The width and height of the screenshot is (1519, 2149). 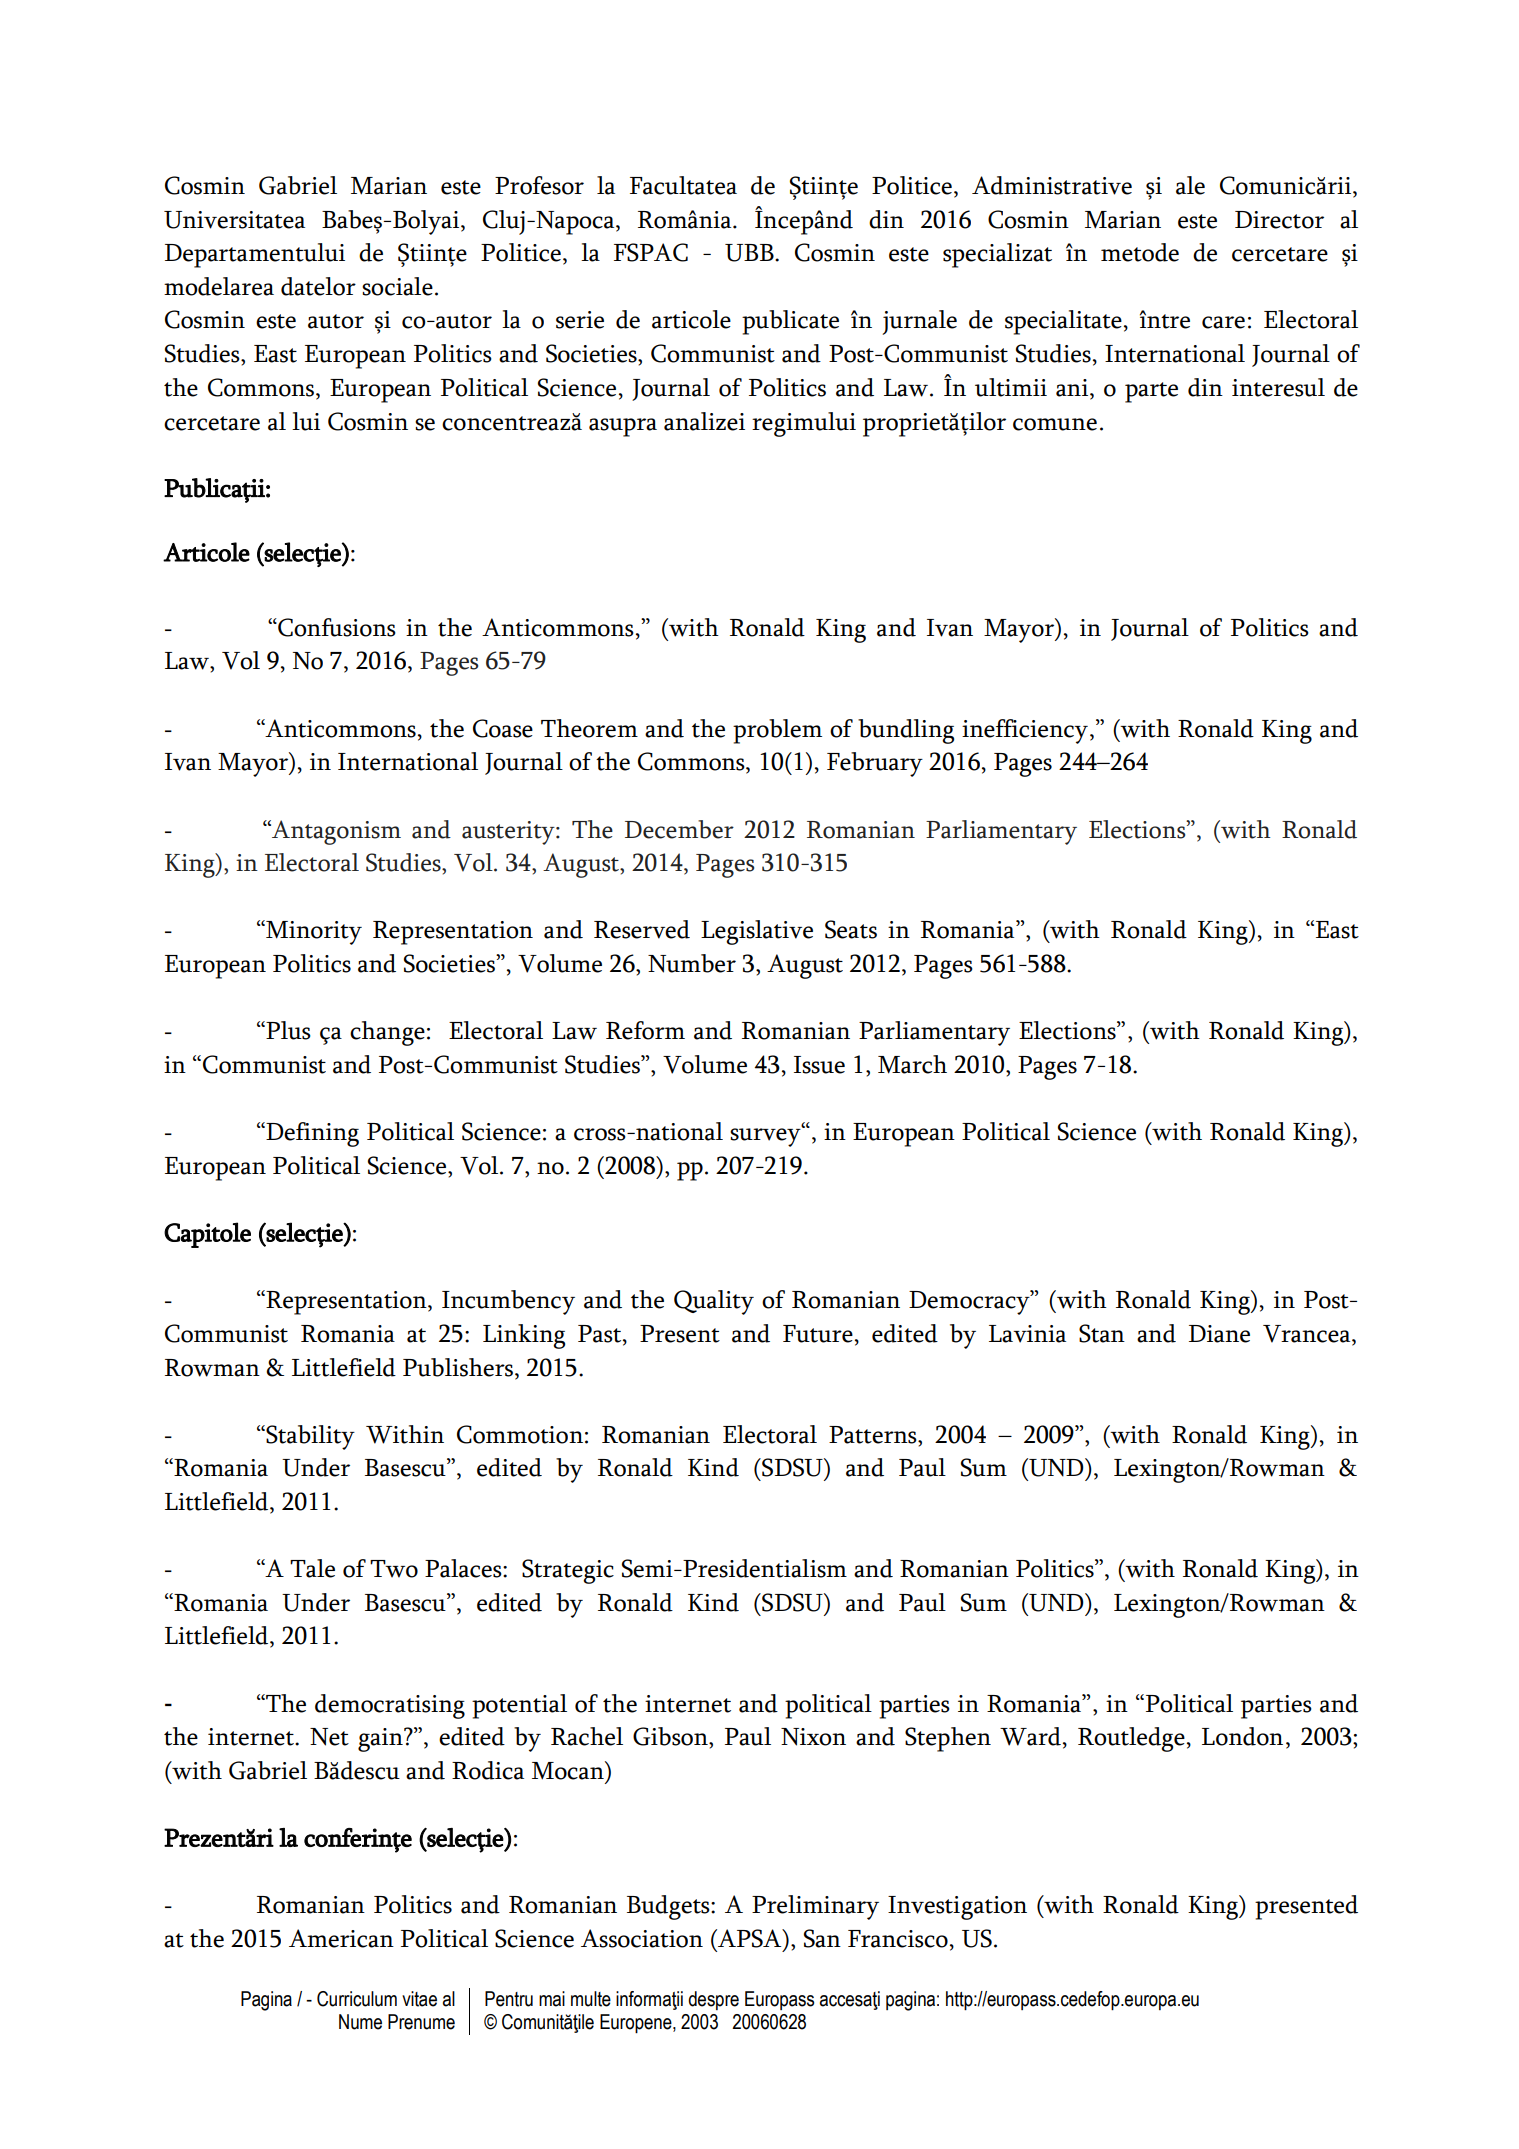 I want to click on Future, so click(x=818, y=1334).
